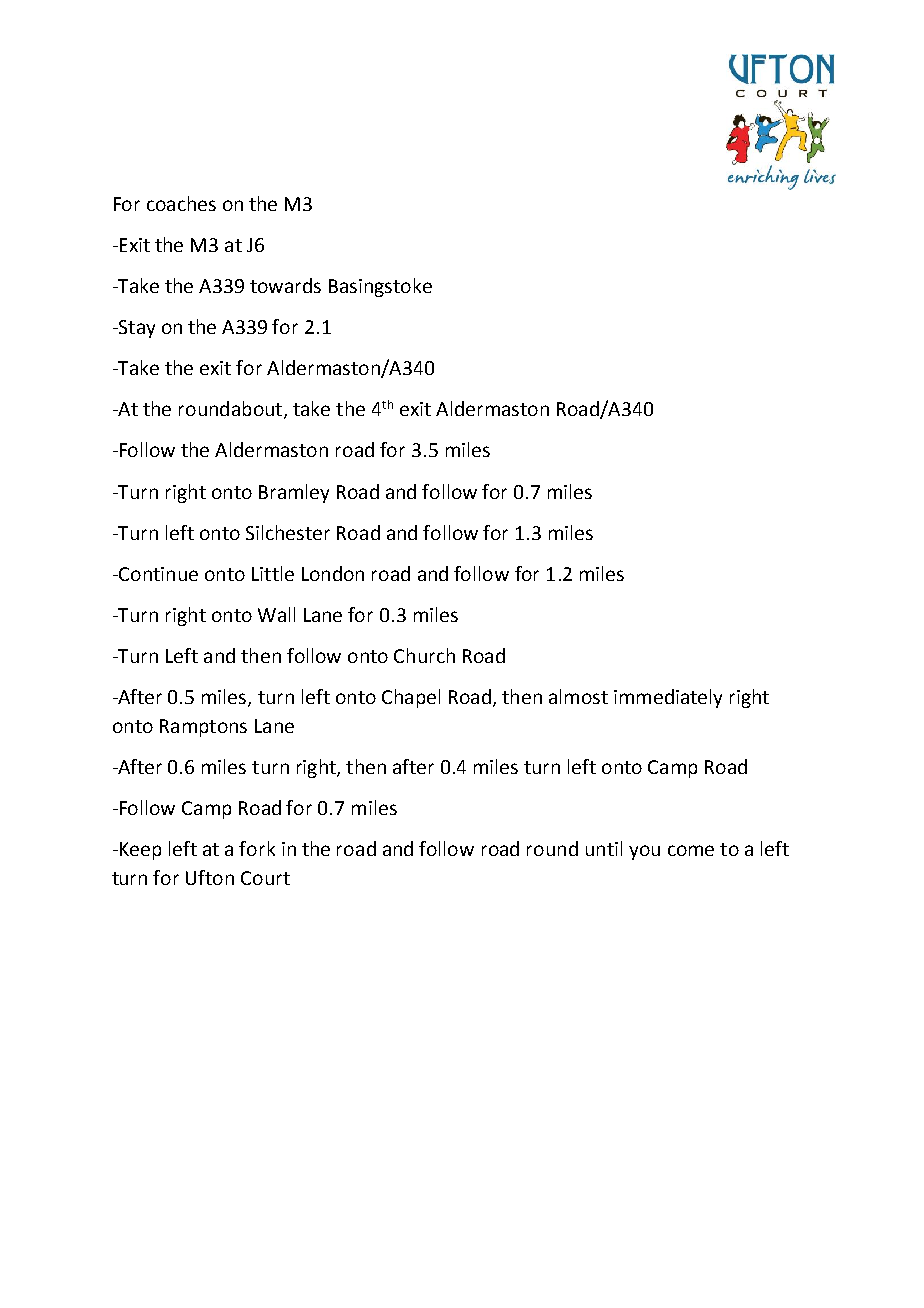  Describe the element at coordinates (285, 285) in the screenshot. I see `towards` at that location.
